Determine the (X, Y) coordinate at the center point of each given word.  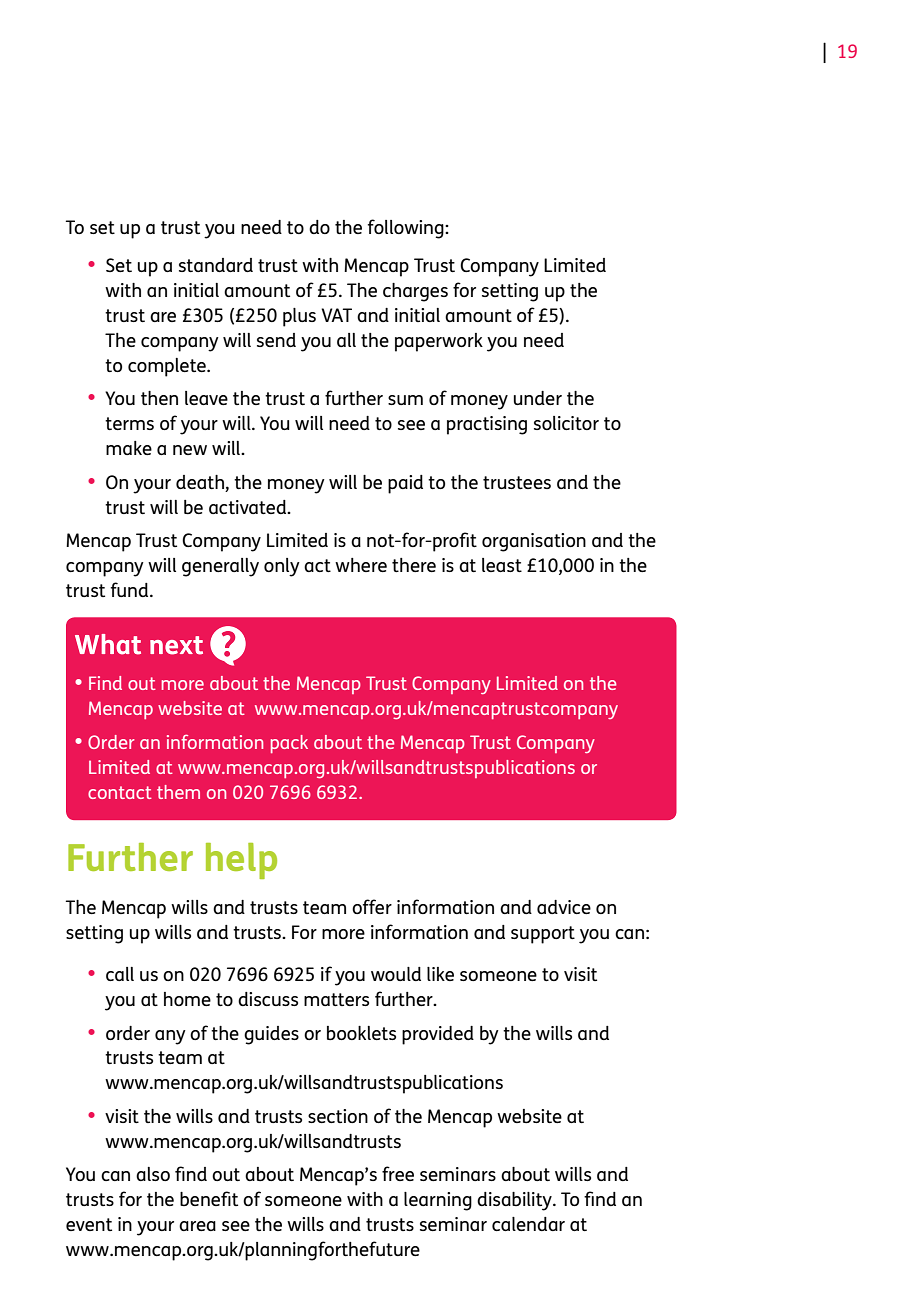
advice (564, 907)
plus (299, 317)
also (153, 1174)
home (187, 999)
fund (131, 589)
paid (405, 484)
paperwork (439, 342)
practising (487, 425)
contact (120, 792)
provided (438, 1035)
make (129, 448)
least (502, 565)
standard (216, 265)
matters (336, 999)
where (361, 565)
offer (372, 906)
